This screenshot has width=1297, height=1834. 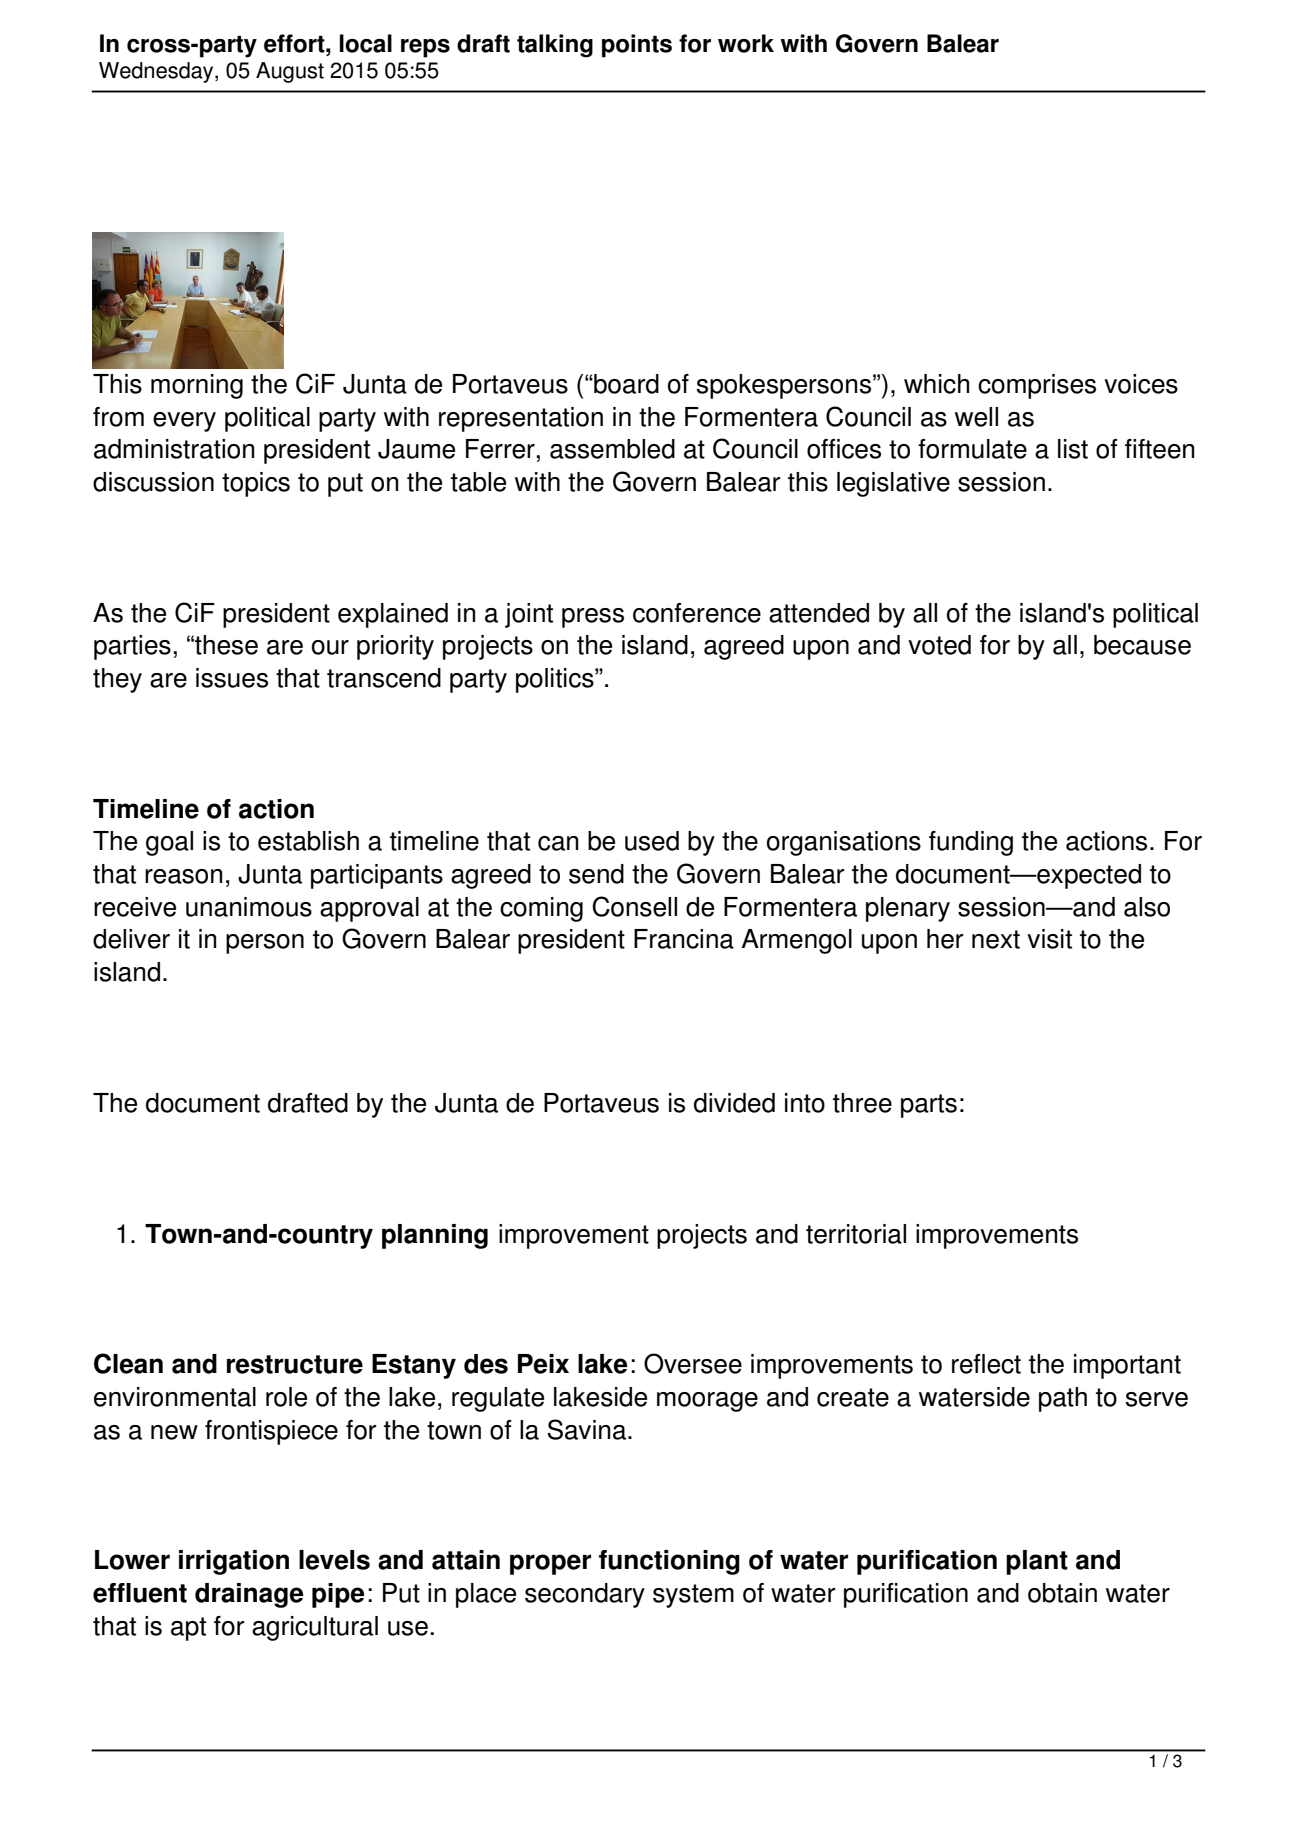 What do you see at coordinates (929, 1106) in the screenshot?
I see `parts` at bounding box center [929, 1106].
